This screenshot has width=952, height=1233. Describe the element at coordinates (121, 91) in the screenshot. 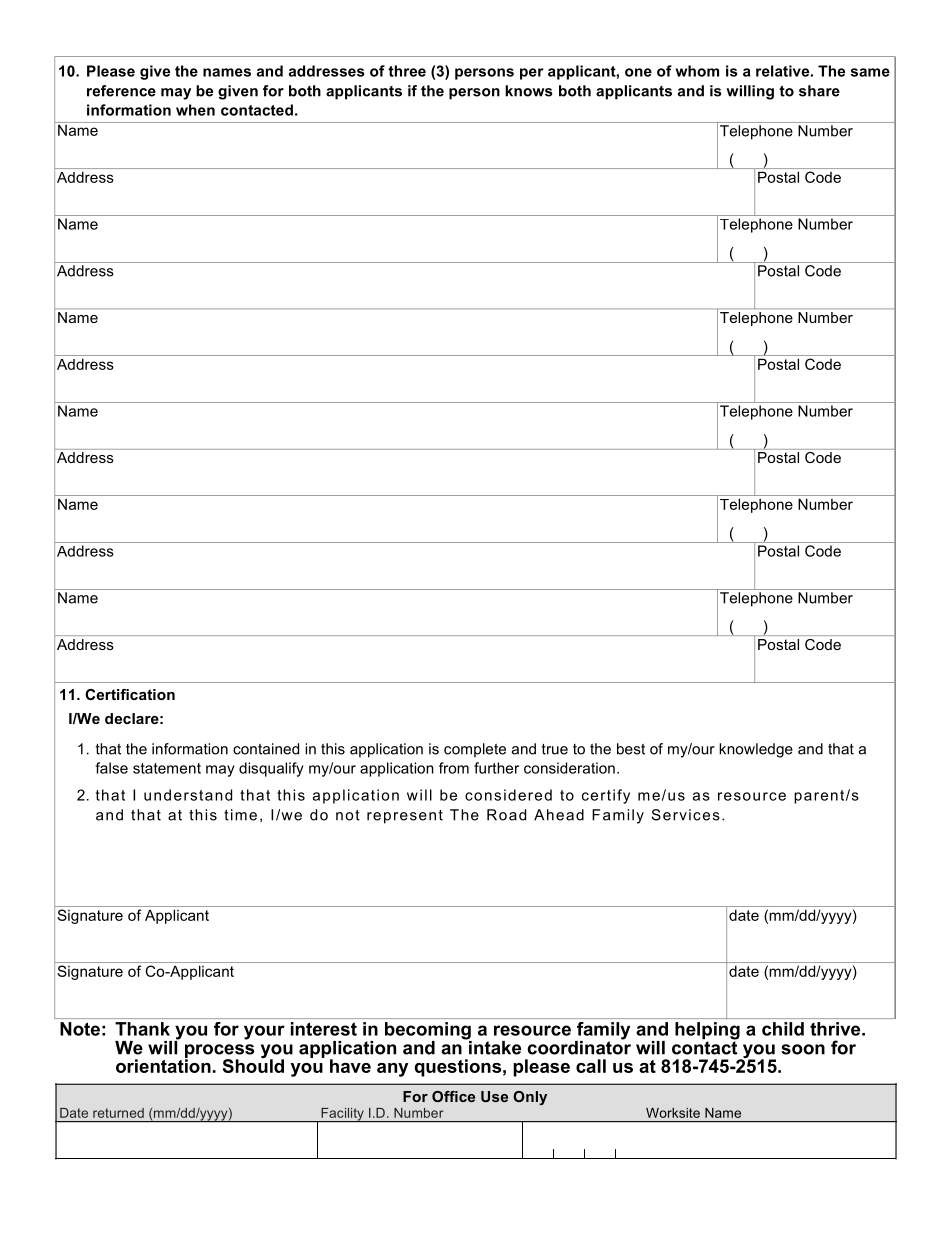

I see `reference` at that location.
